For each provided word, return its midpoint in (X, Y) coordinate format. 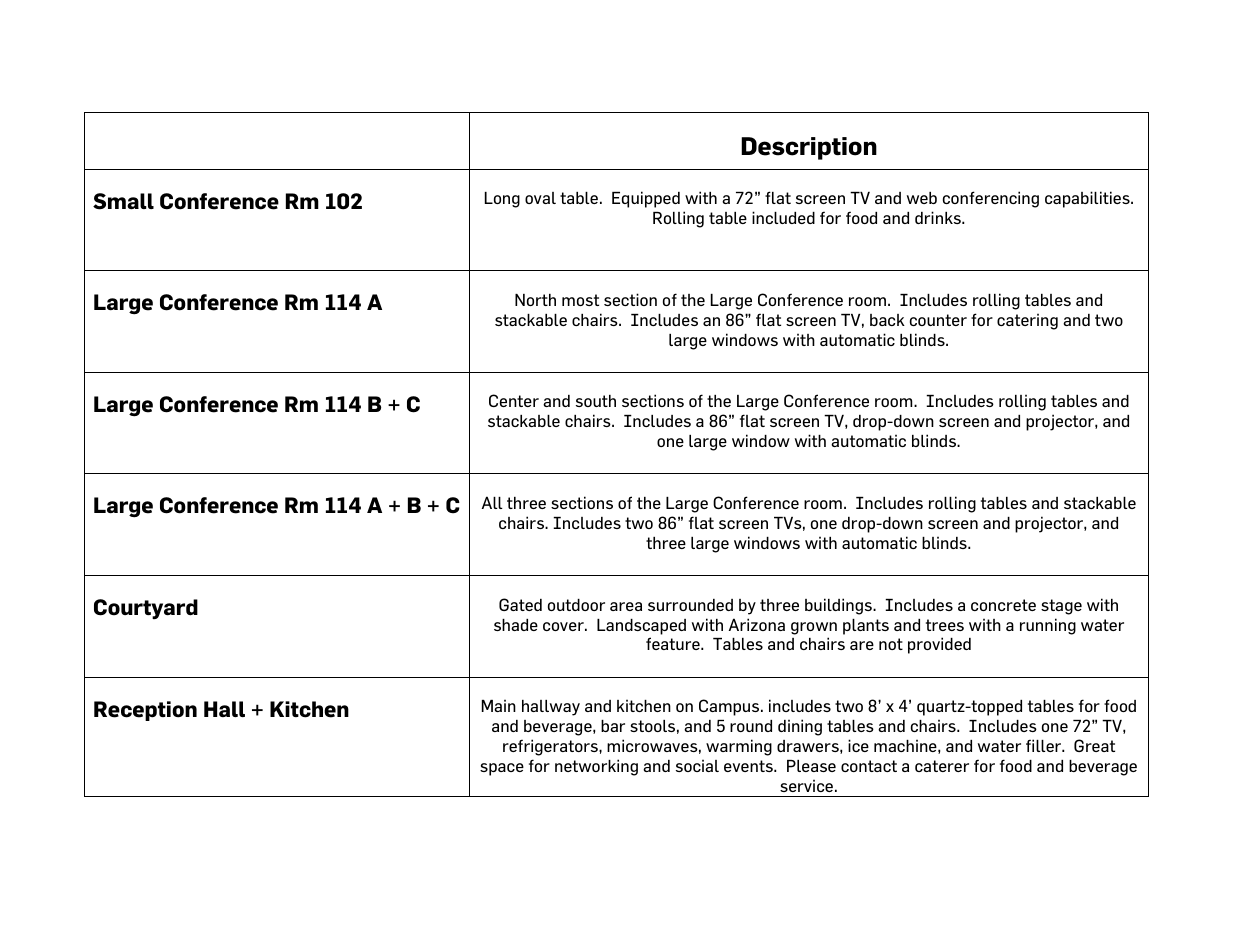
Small (123, 201)
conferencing (991, 199)
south (596, 401)
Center (514, 400)
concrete (1003, 605)
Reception (145, 711)
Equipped (646, 199)
